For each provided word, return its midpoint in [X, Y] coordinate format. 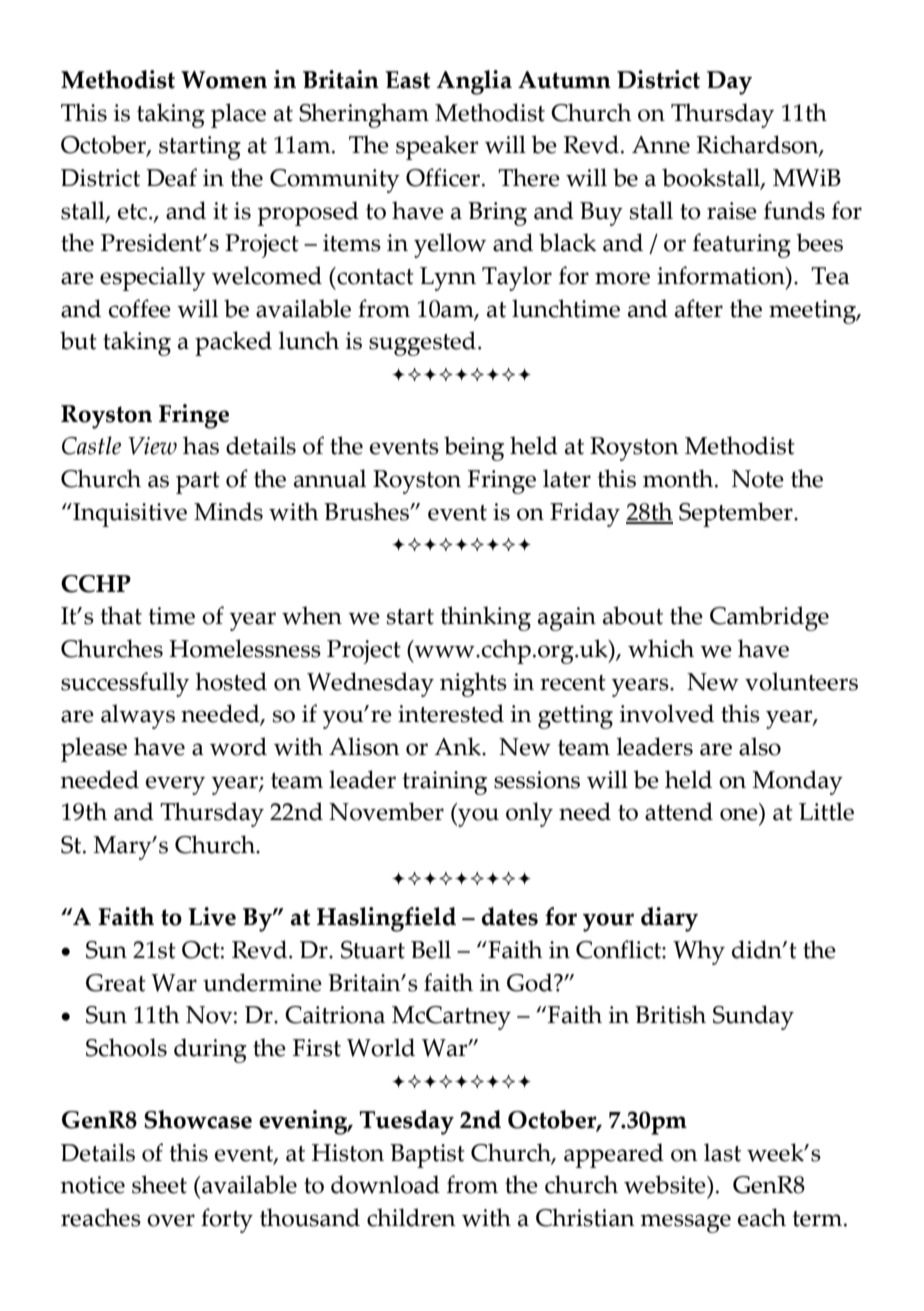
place [238, 115]
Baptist [427, 1156]
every [175, 785]
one [739, 814]
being [474, 448]
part [198, 483]
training [444, 783]
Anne [661, 145]
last [722, 1152]
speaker [437, 147]
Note [758, 479]
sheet [159, 1184]
